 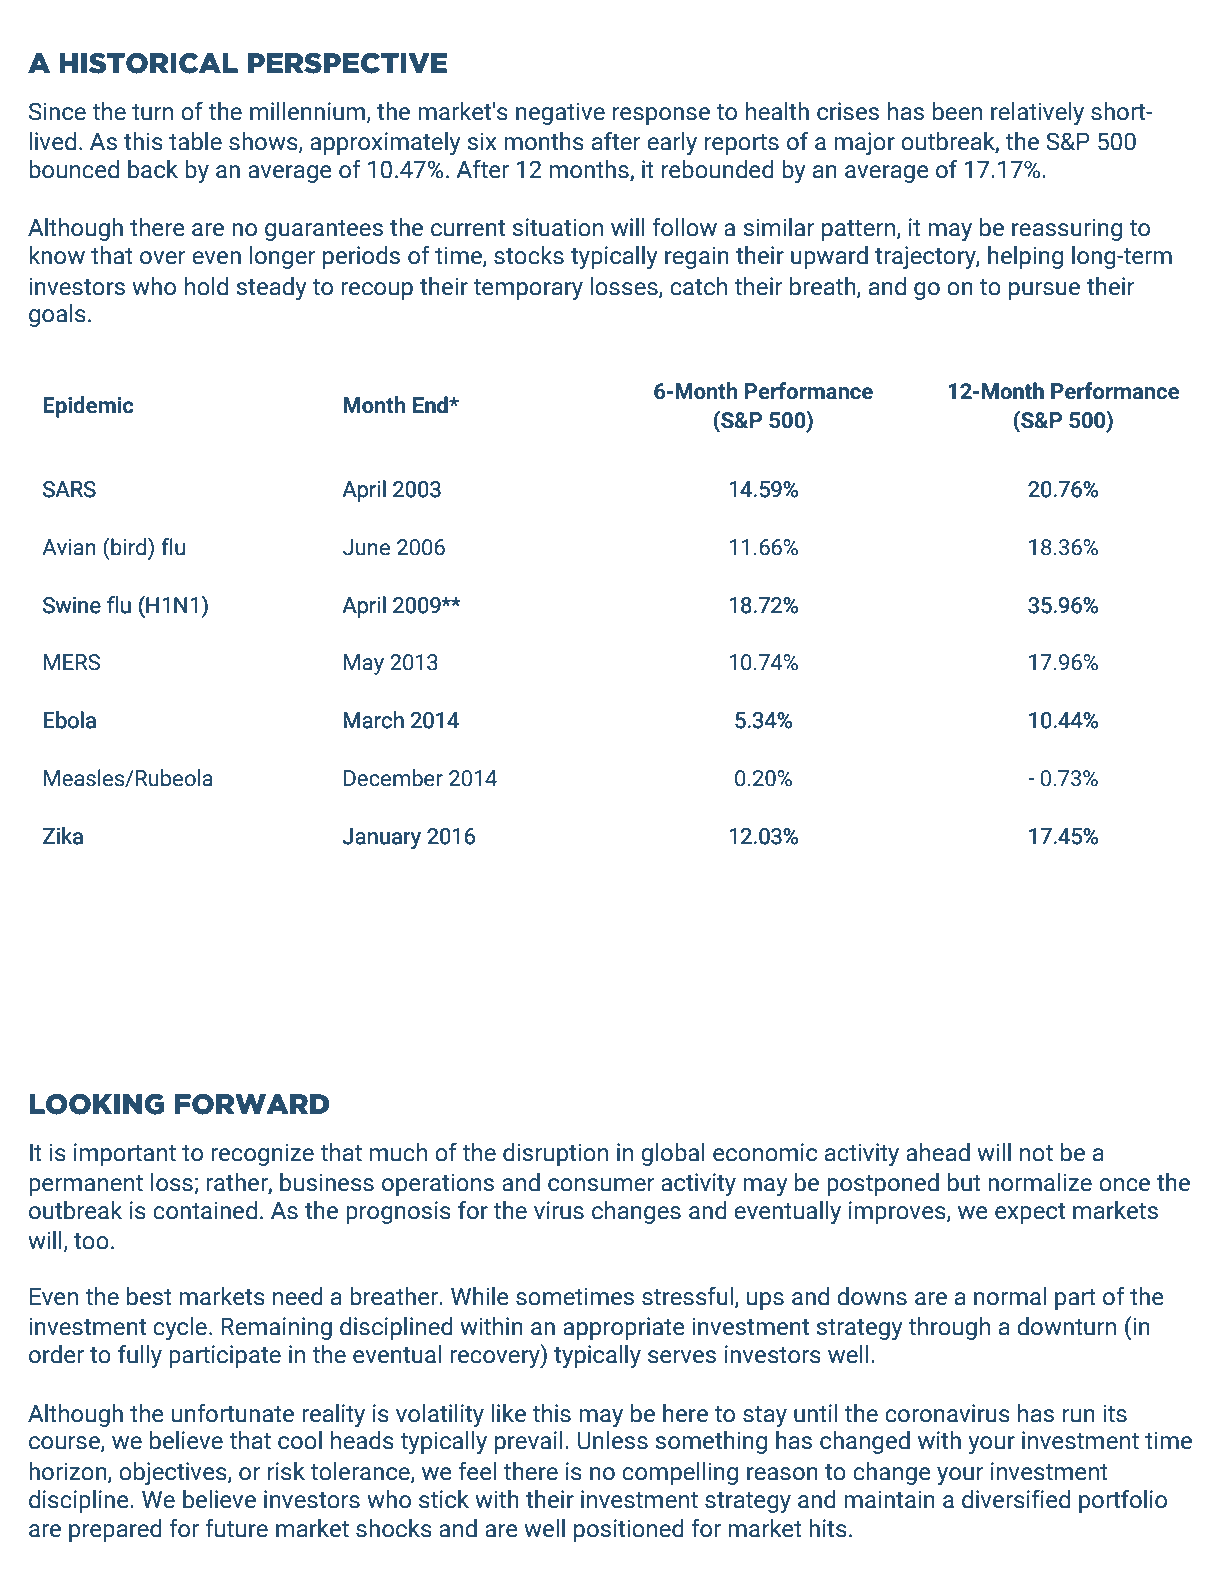 What do you see at coordinates (1044, 291) in the screenshot?
I see `pursue` at bounding box center [1044, 291].
